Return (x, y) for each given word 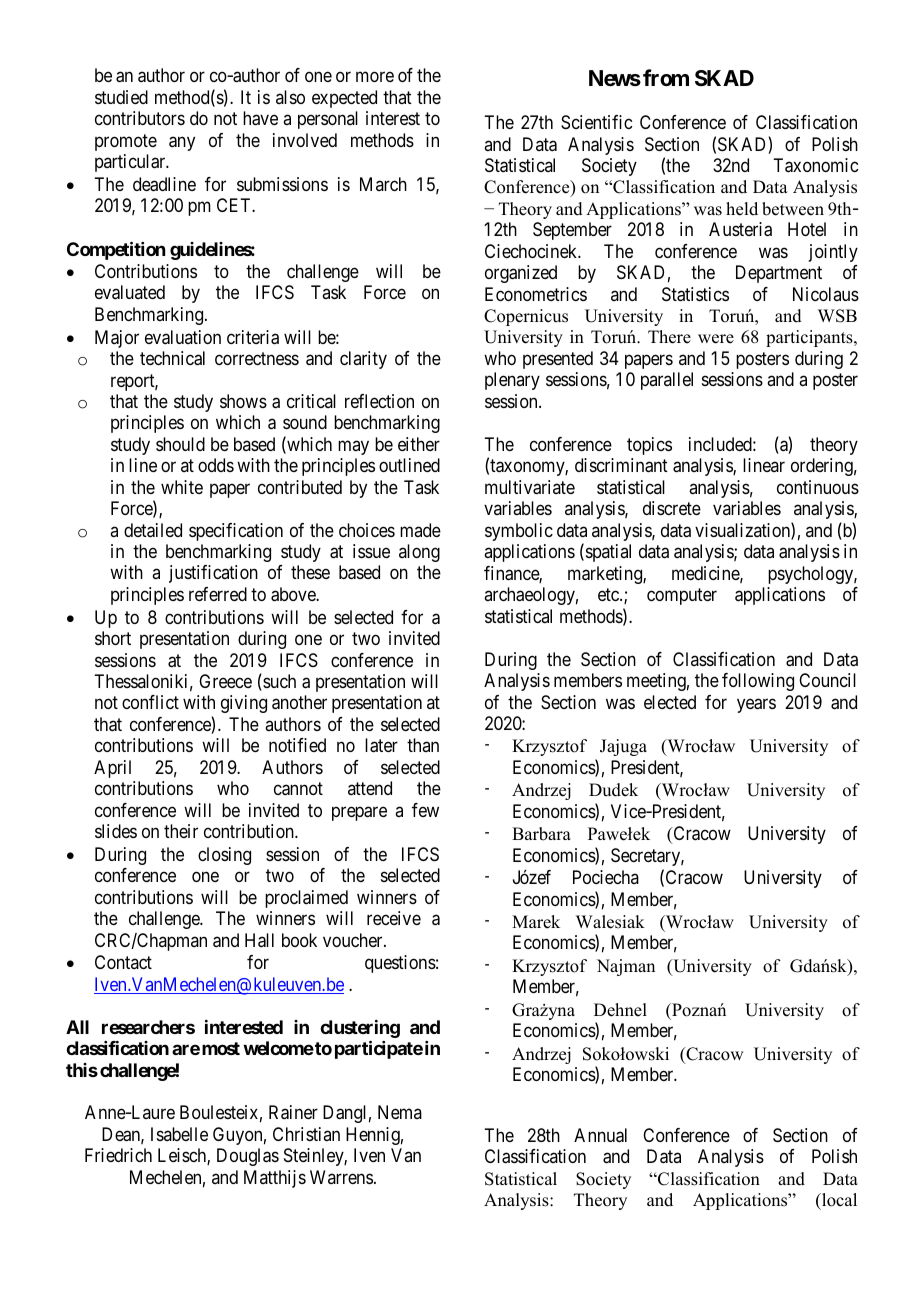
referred (218, 594)
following (758, 682)
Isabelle (179, 1134)
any (182, 143)
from (666, 77)
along (419, 553)
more (375, 77)
